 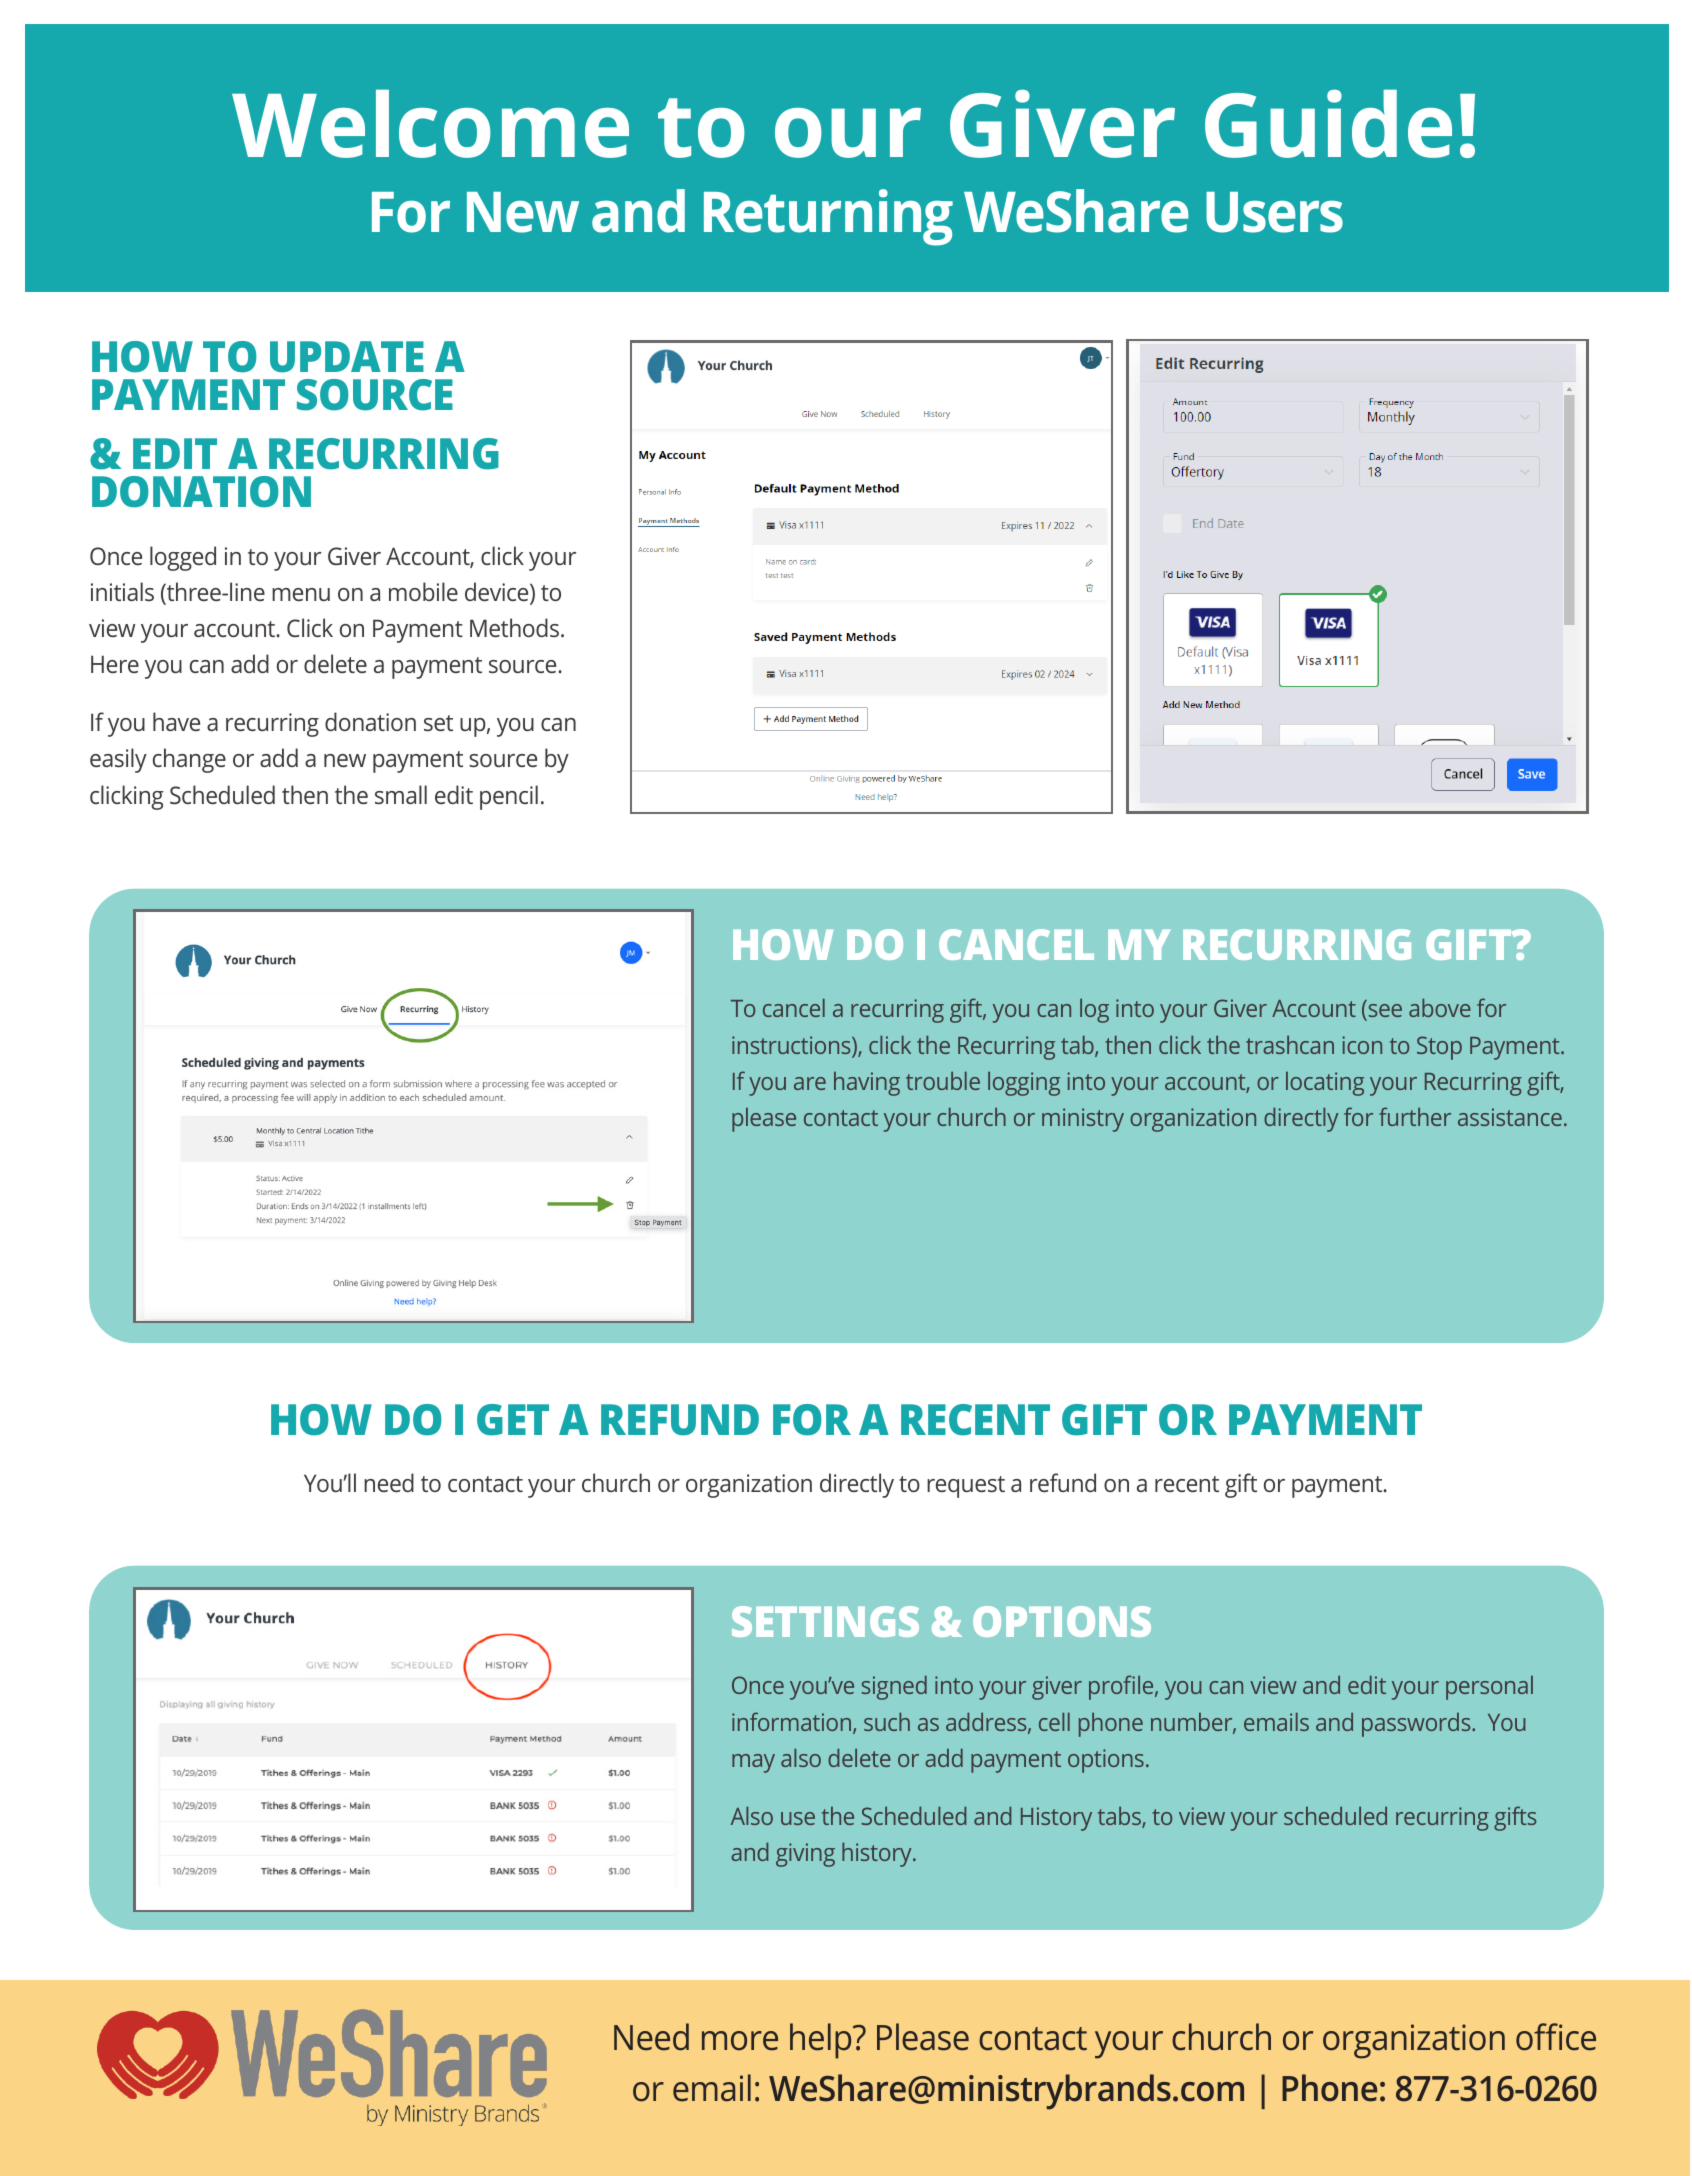 What do you see at coordinates (301, 594) in the image?
I see `menu` at bounding box center [301, 594].
